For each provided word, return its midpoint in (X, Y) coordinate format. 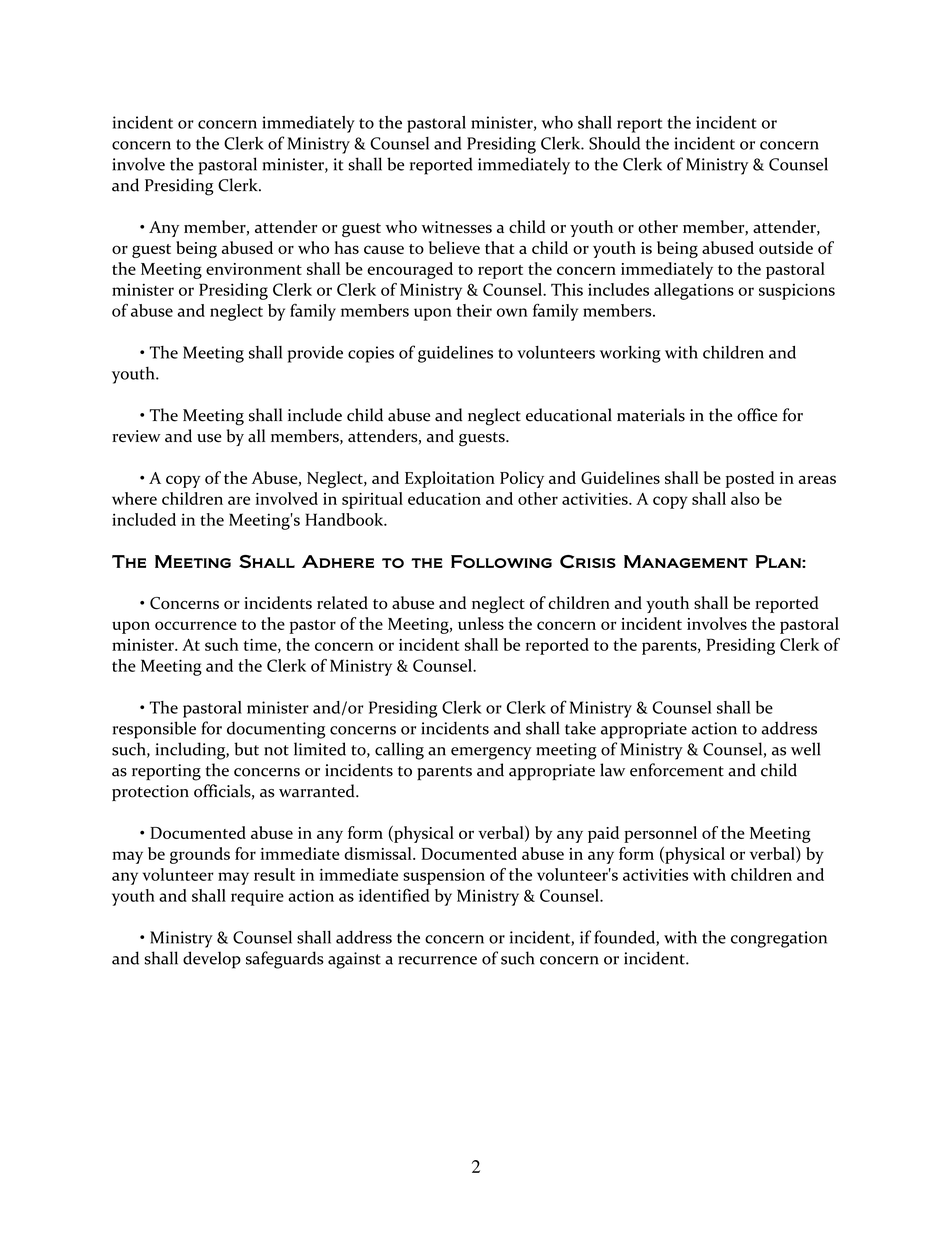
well (806, 749)
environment (254, 269)
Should (614, 143)
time (261, 646)
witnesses (457, 227)
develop (212, 960)
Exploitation (450, 479)
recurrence (437, 960)
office (757, 415)
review (136, 436)
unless (481, 623)
